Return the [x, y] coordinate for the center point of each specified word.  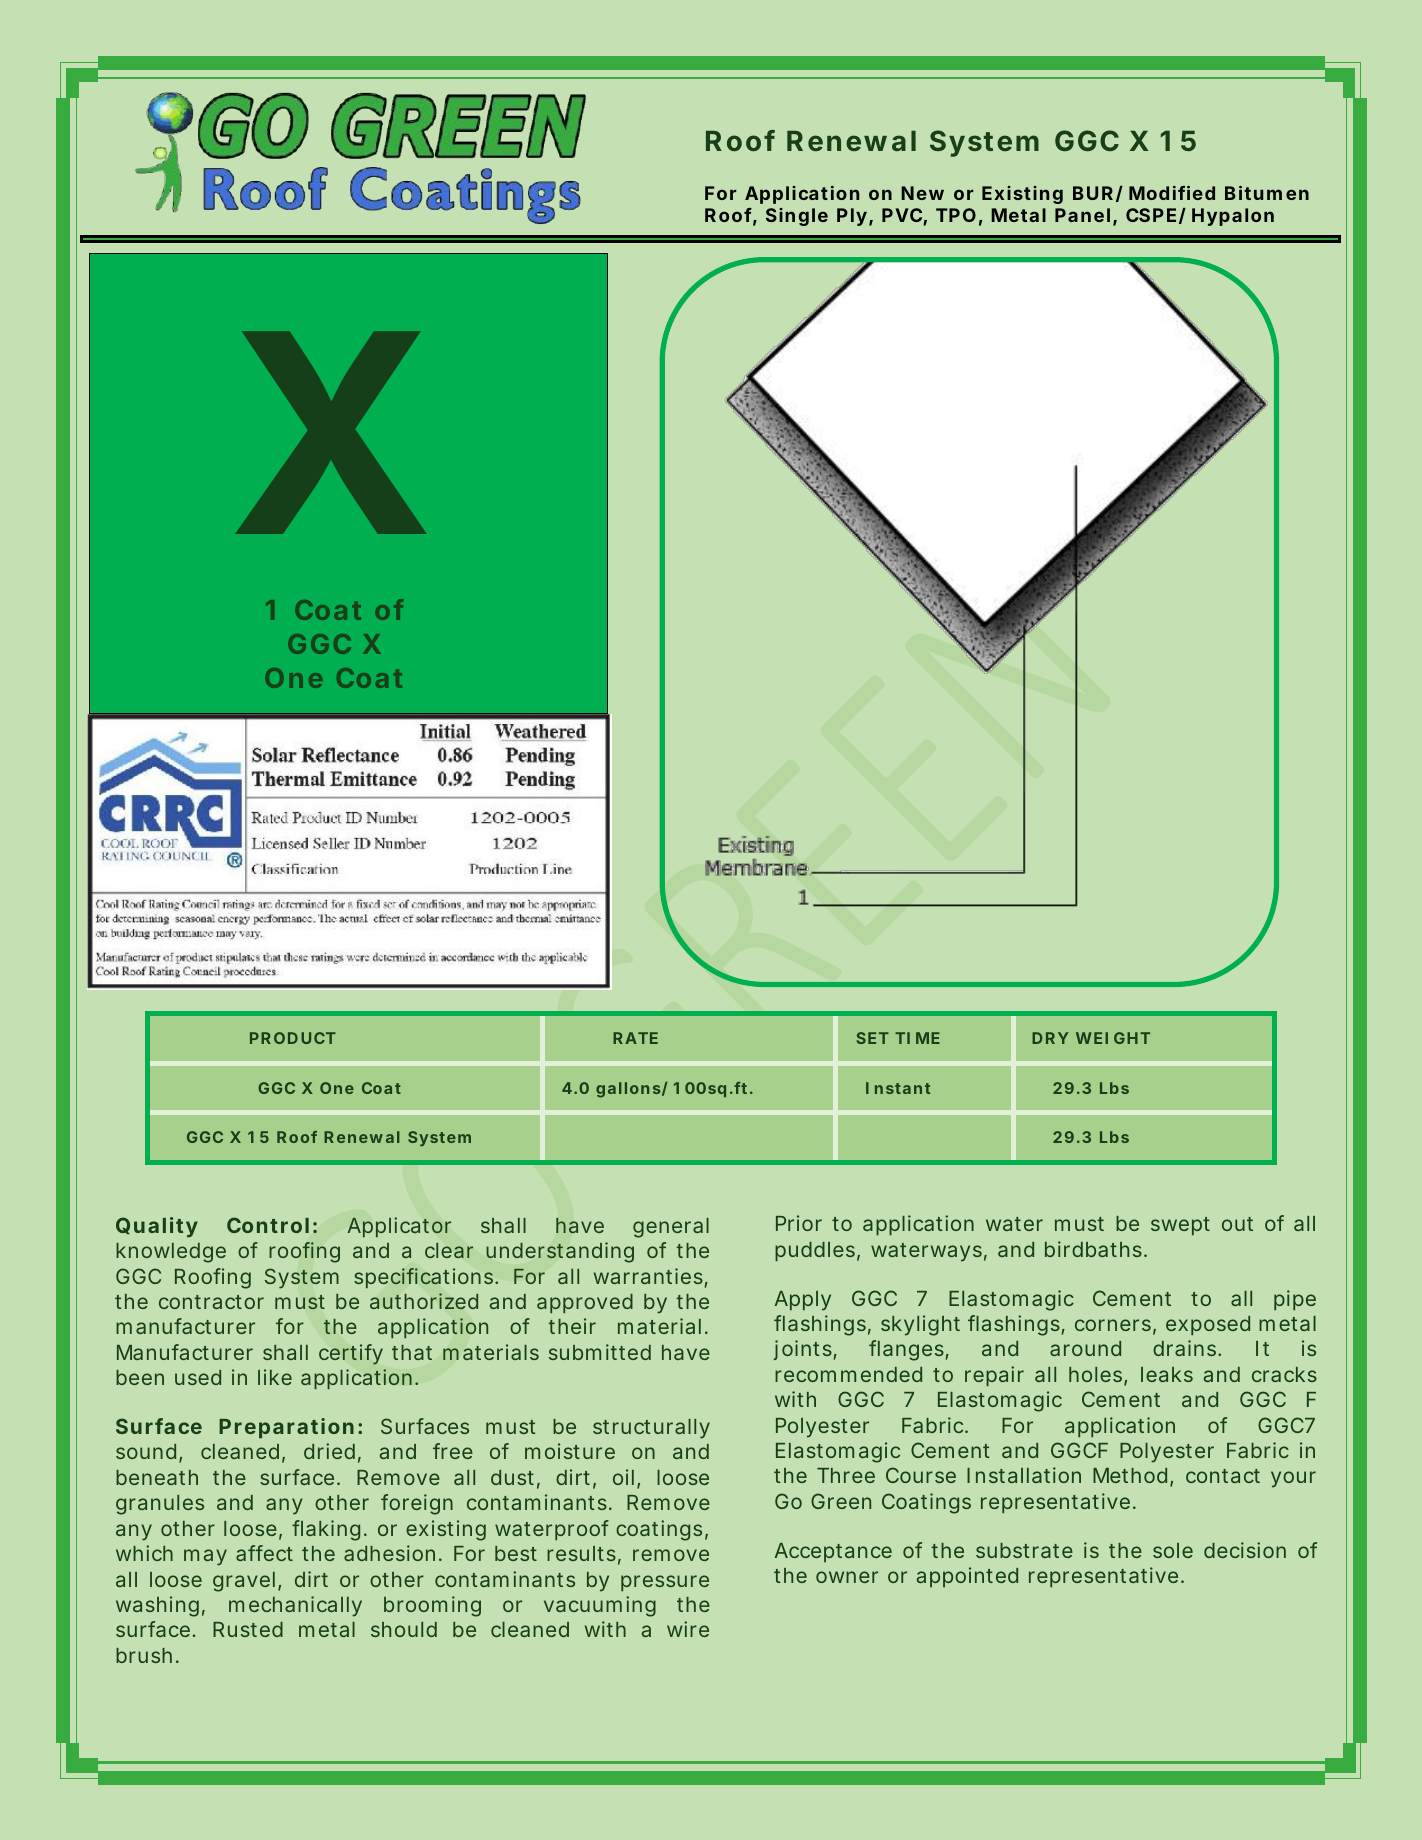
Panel [1082, 215]
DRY [1050, 1038]
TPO [956, 215]
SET [873, 1038]
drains [1186, 1348]
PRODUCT [293, 1038]
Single [797, 217]
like [275, 1377]
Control [268, 1225]
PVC [902, 215]
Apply [803, 1301]
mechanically [295, 1606]
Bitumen [1267, 193]
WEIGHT [1113, 1038]
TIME [917, 1038]
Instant [898, 1088]
